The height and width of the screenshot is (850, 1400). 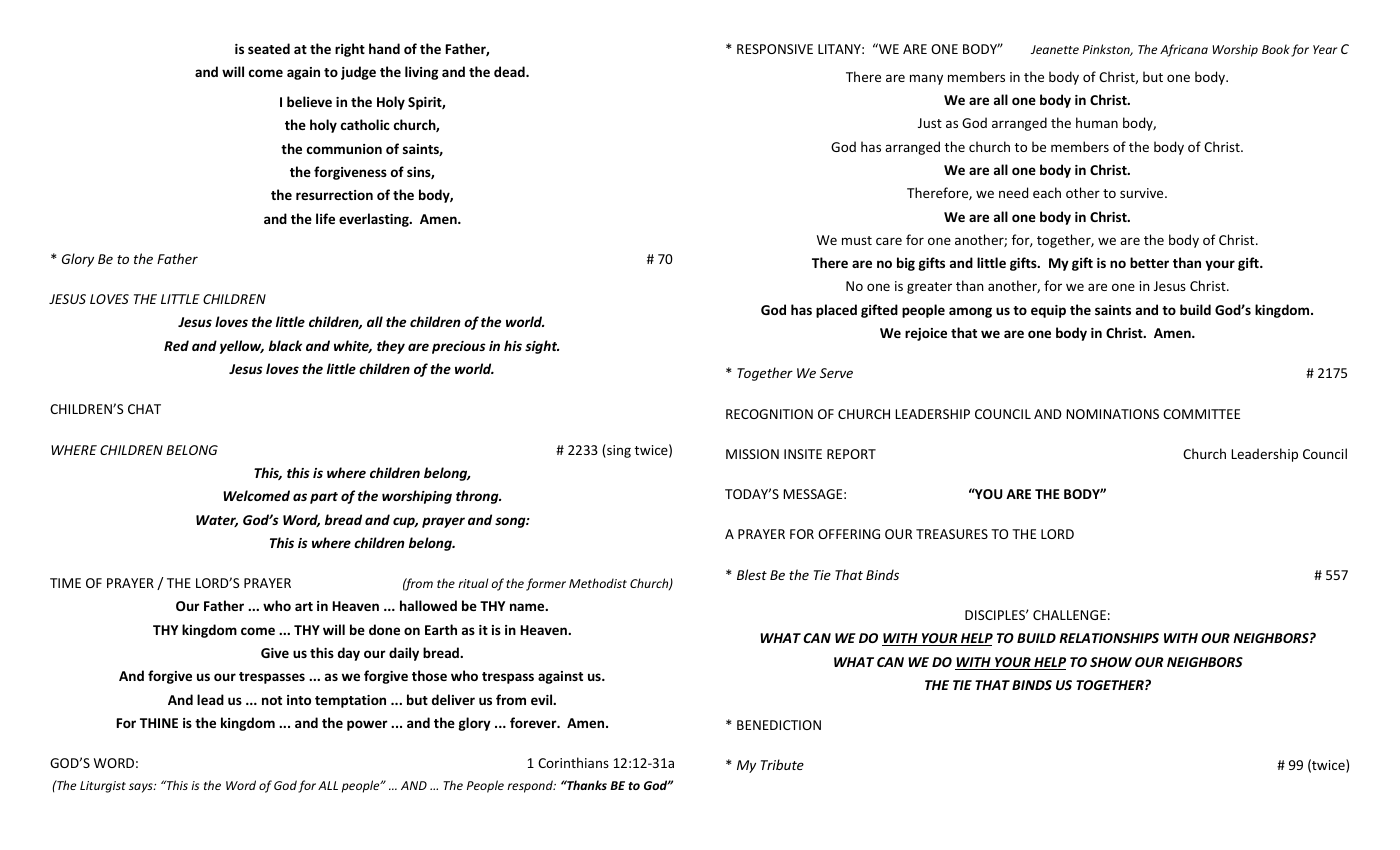 I want to click on Blest, so click(x=752, y=574).
